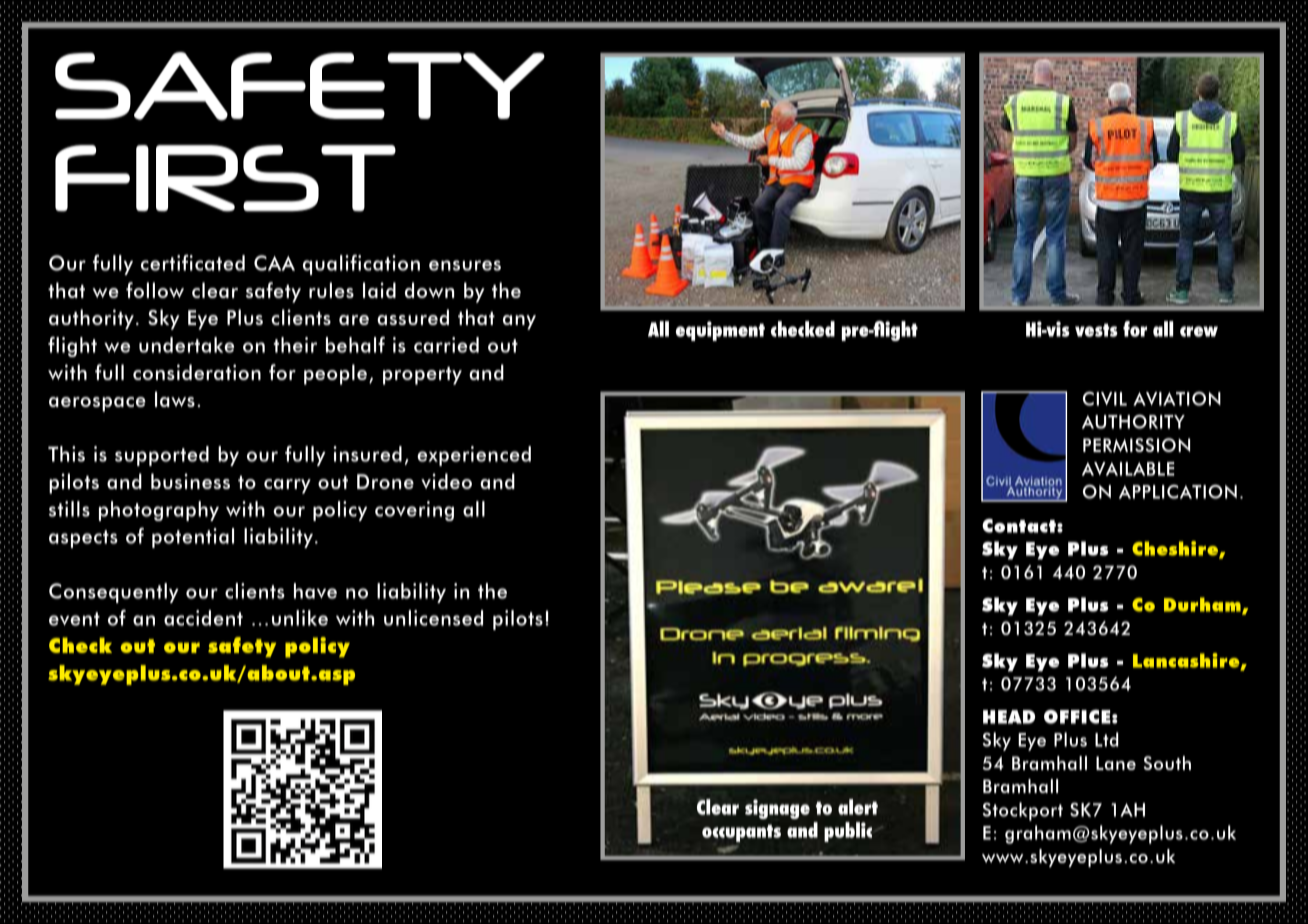  Describe the element at coordinates (741, 833) in the document. I see `occupants` at that location.
